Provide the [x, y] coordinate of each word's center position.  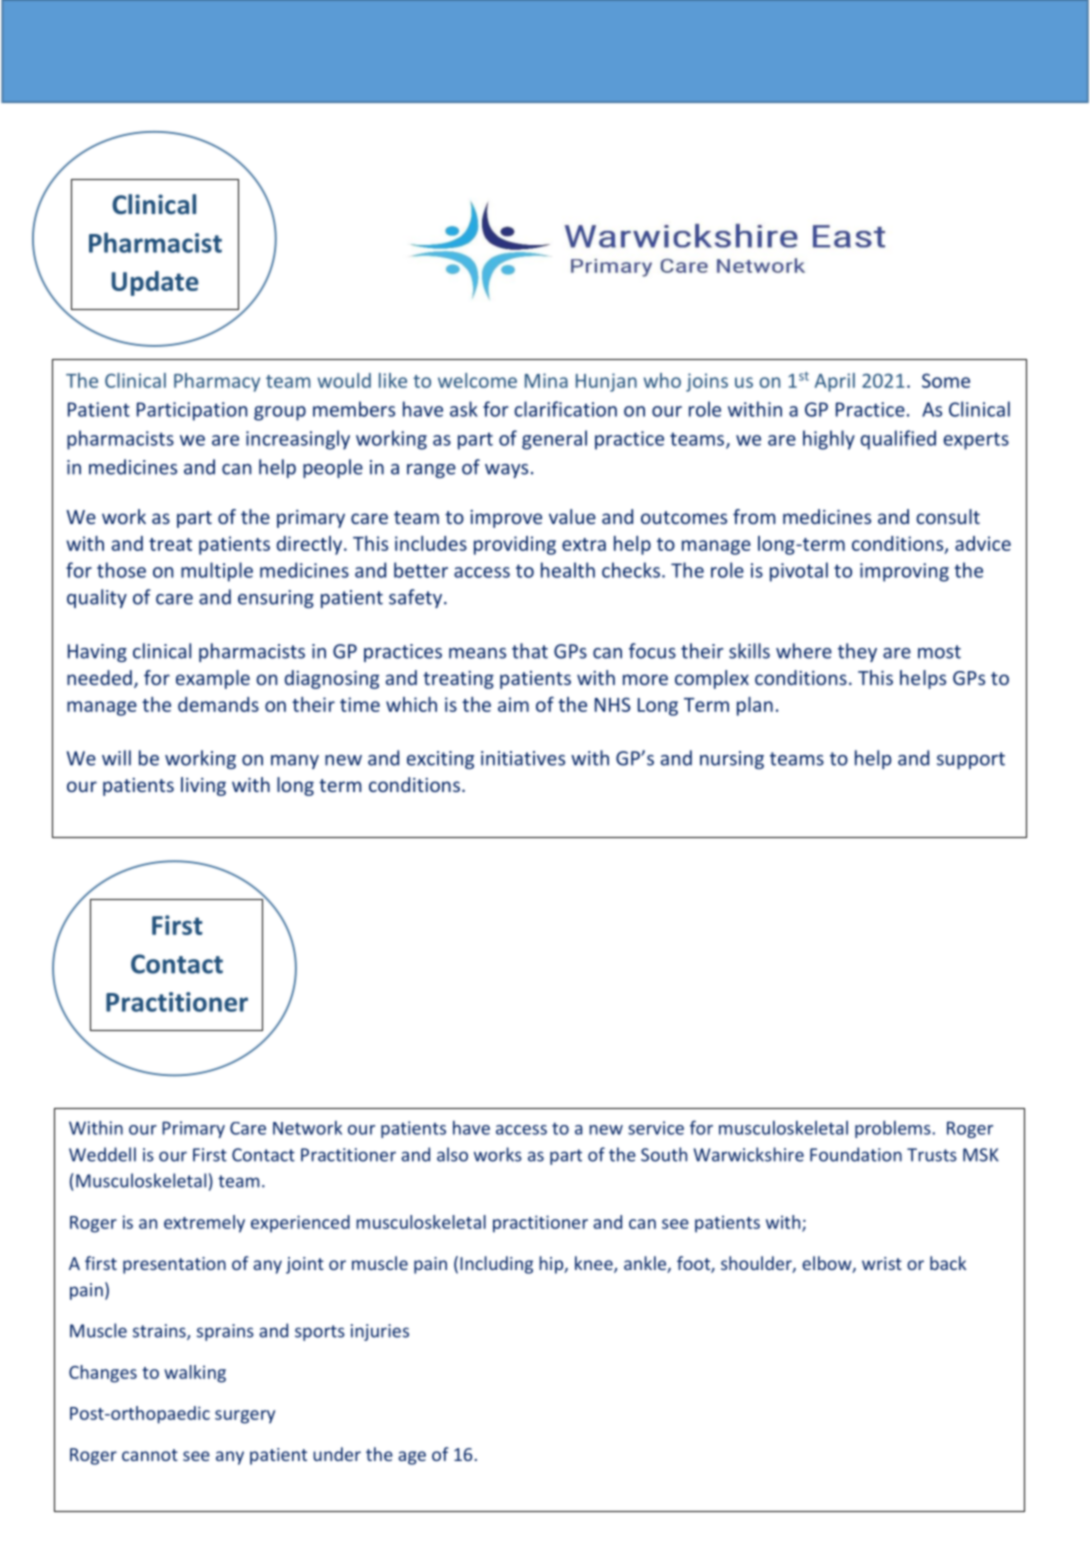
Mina [546, 380]
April [835, 382]
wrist [882, 1263]
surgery [245, 1417]
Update [155, 283]
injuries [380, 1332]
